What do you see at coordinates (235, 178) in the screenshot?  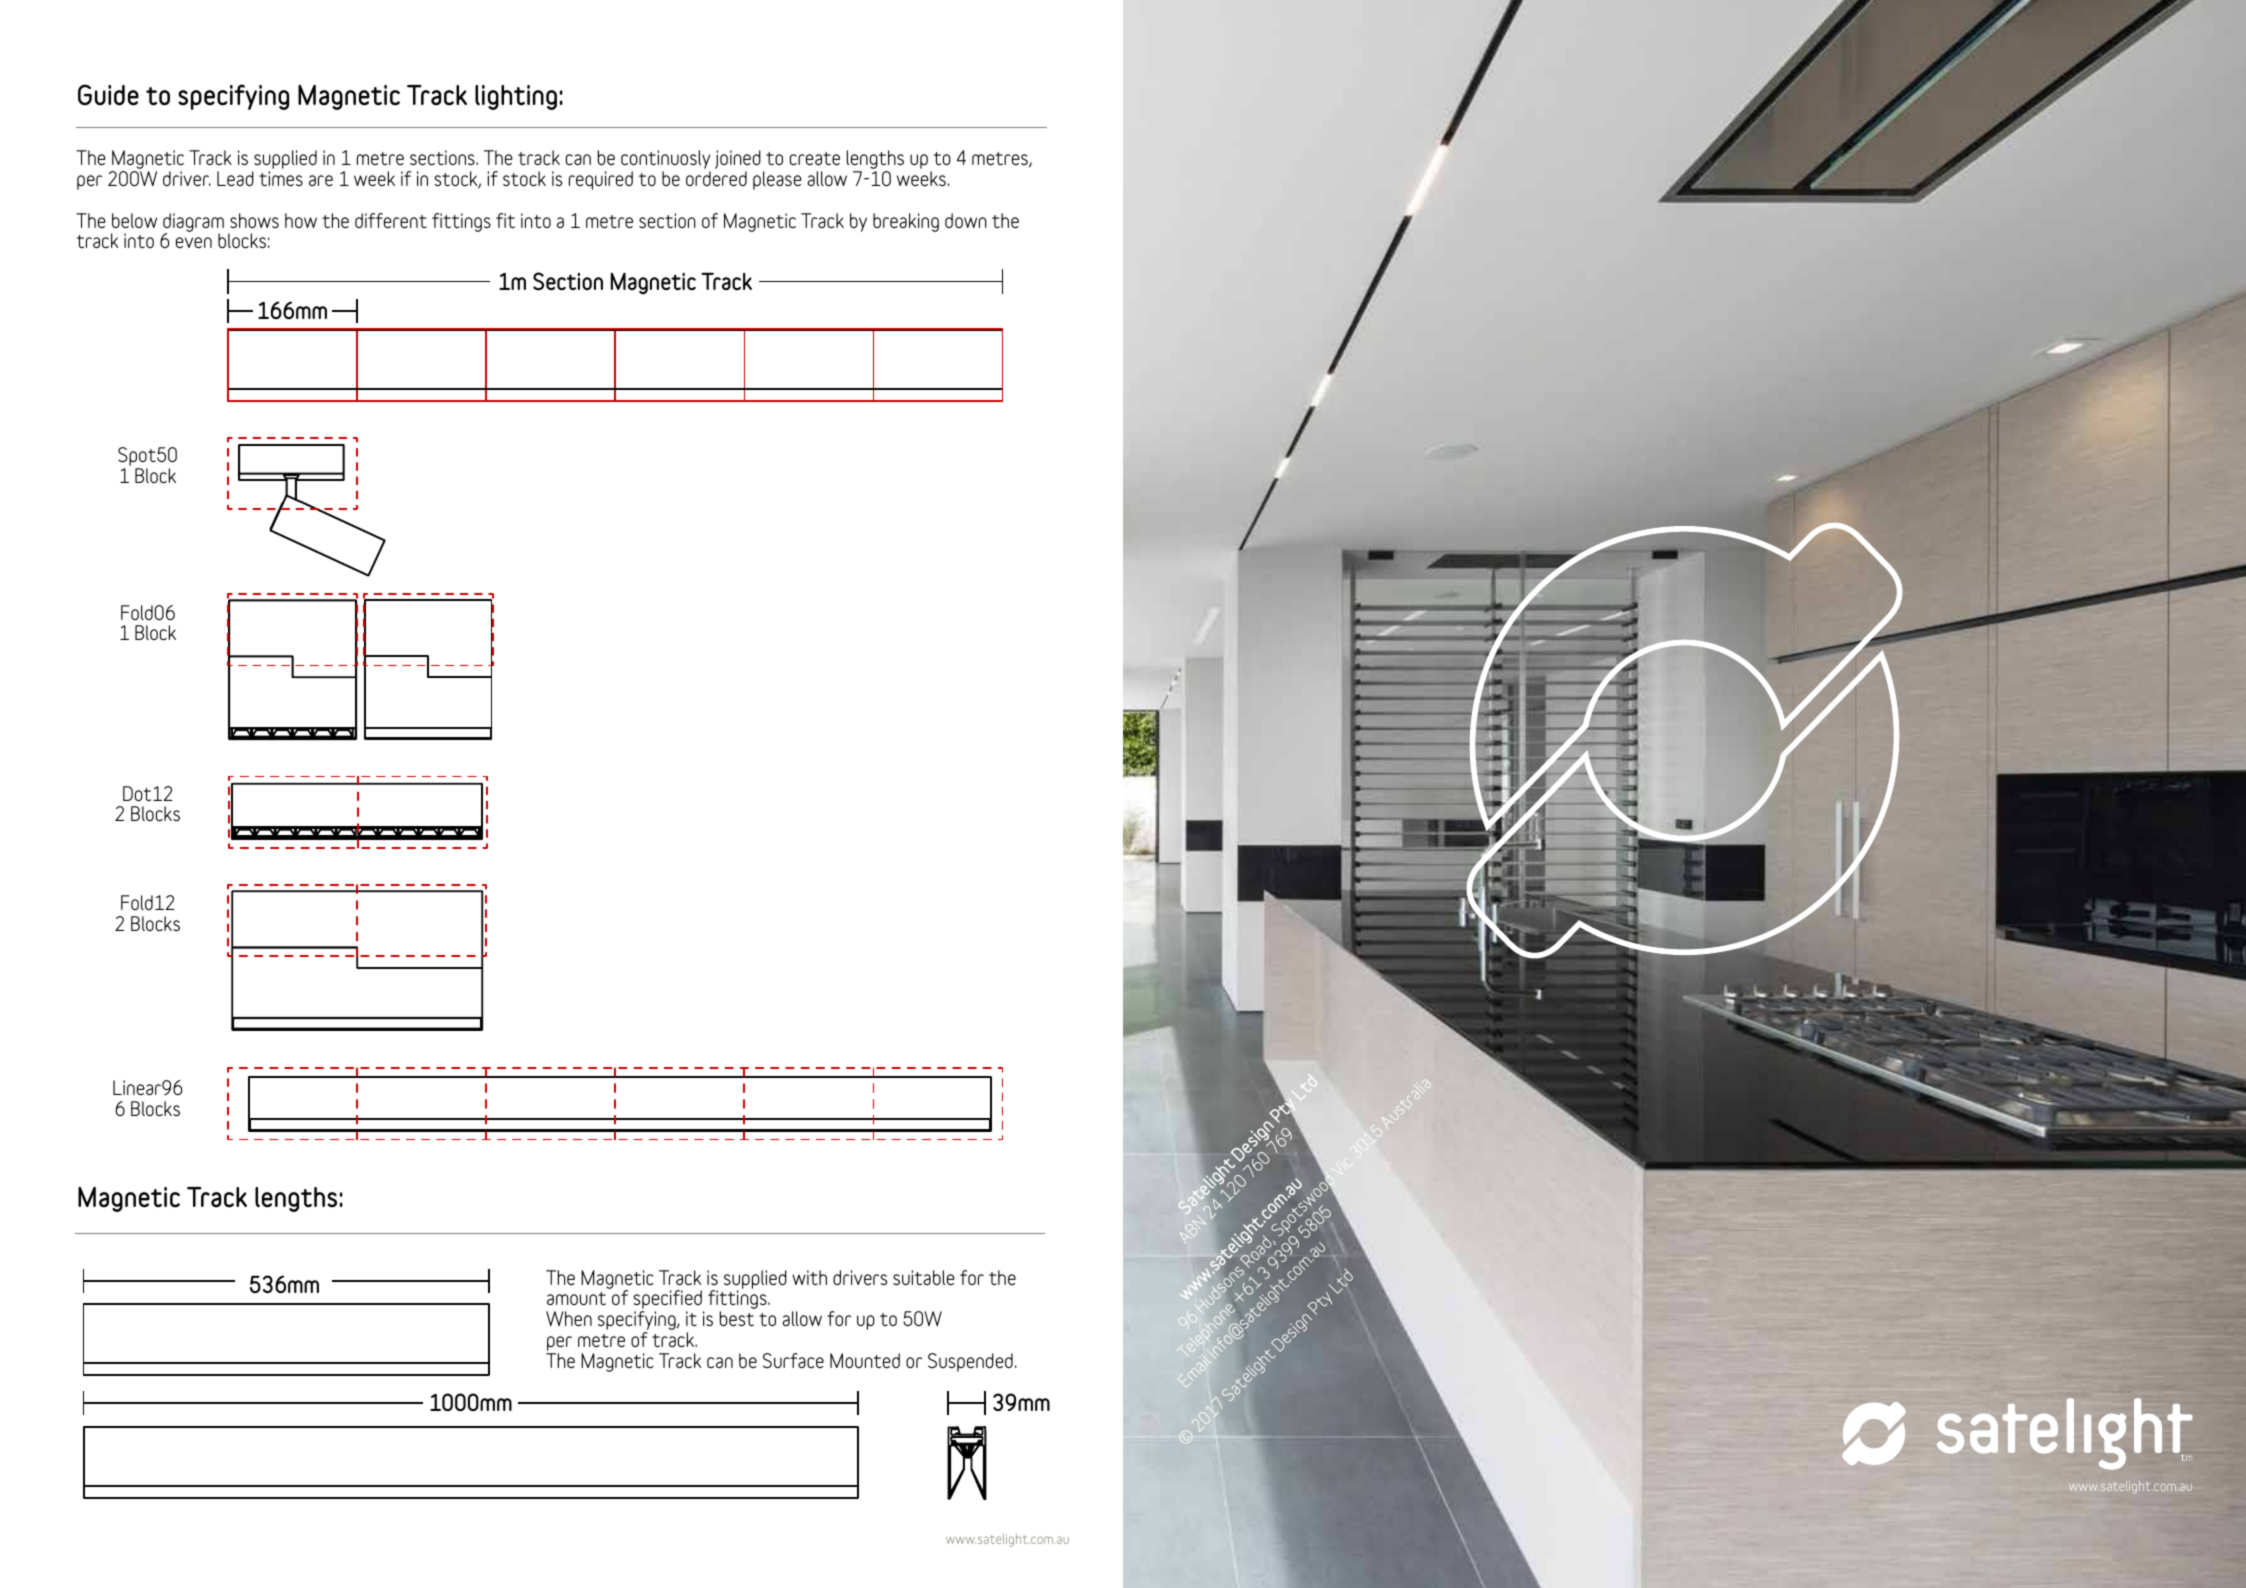 I see `Lead` at bounding box center [235, 178].
